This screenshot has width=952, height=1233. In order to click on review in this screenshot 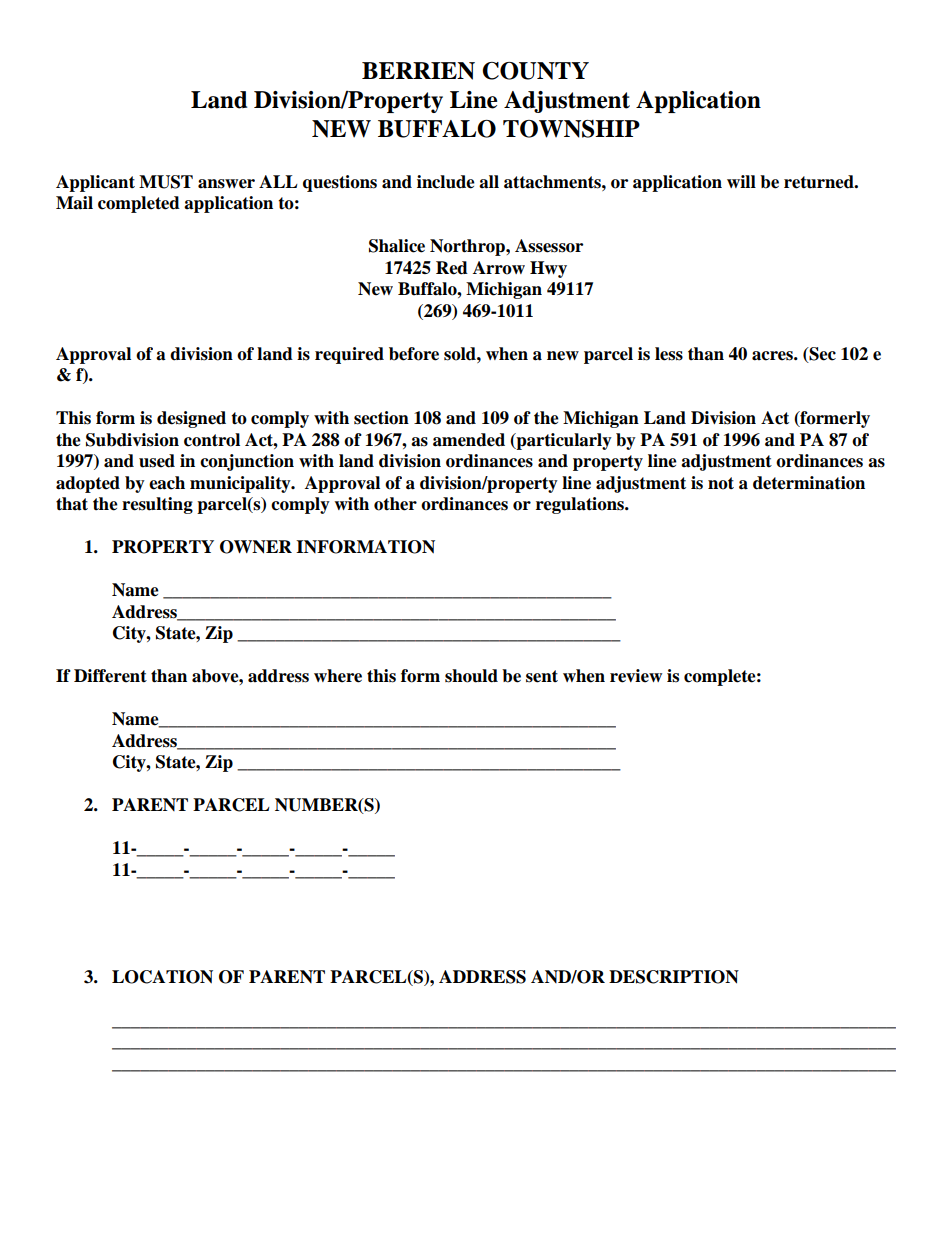, I will do `click(636, 676)`.
